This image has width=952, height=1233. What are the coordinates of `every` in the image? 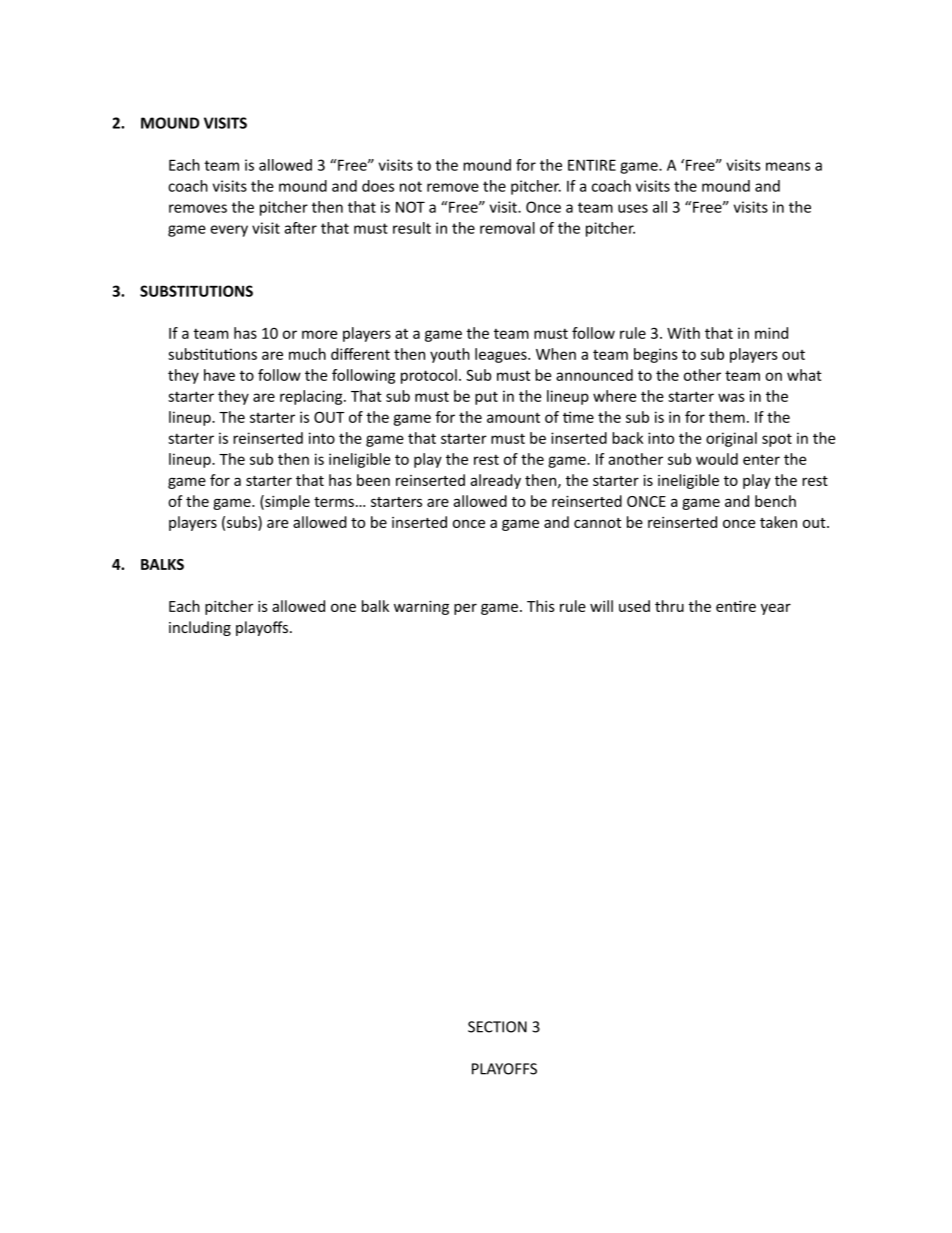 It's located at (229, 231).
